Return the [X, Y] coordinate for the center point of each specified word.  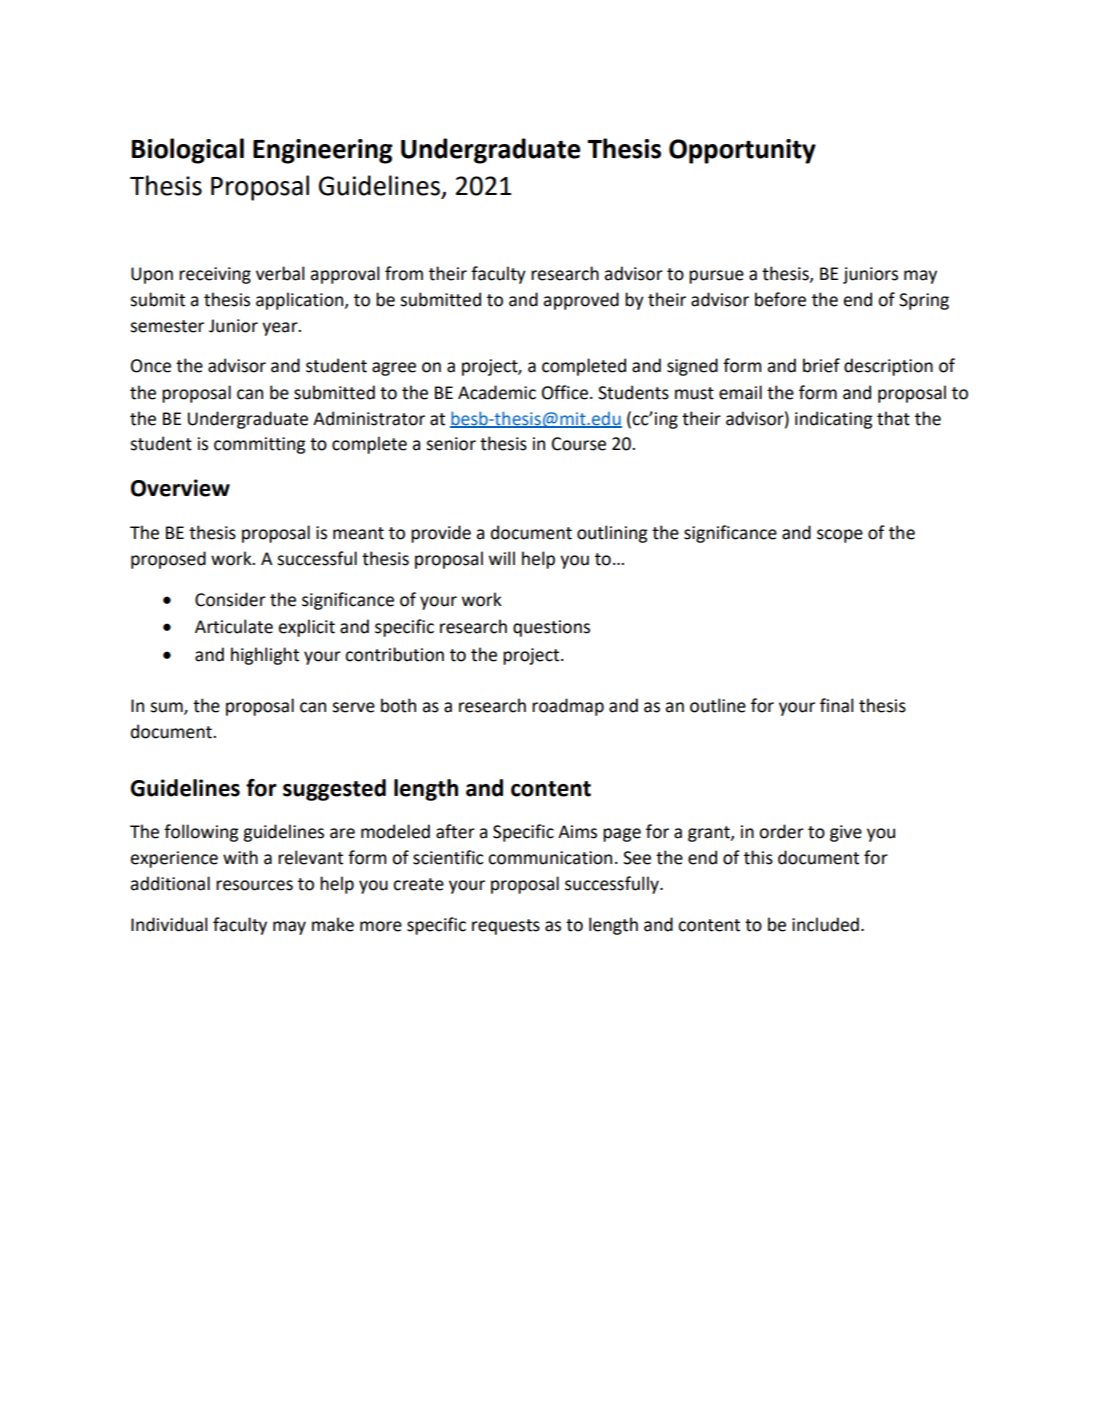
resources [254, 885]
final [837, 705]
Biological [188, 151]
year [281, 329]
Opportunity [742, 151]
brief [821, 365]
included [825, 924]
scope [840, 536]
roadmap [568, 707]
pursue [716, 277]
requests [506, 927]
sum [167, 708]
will [502, 558]
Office [565, 392]
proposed [168, 560]
